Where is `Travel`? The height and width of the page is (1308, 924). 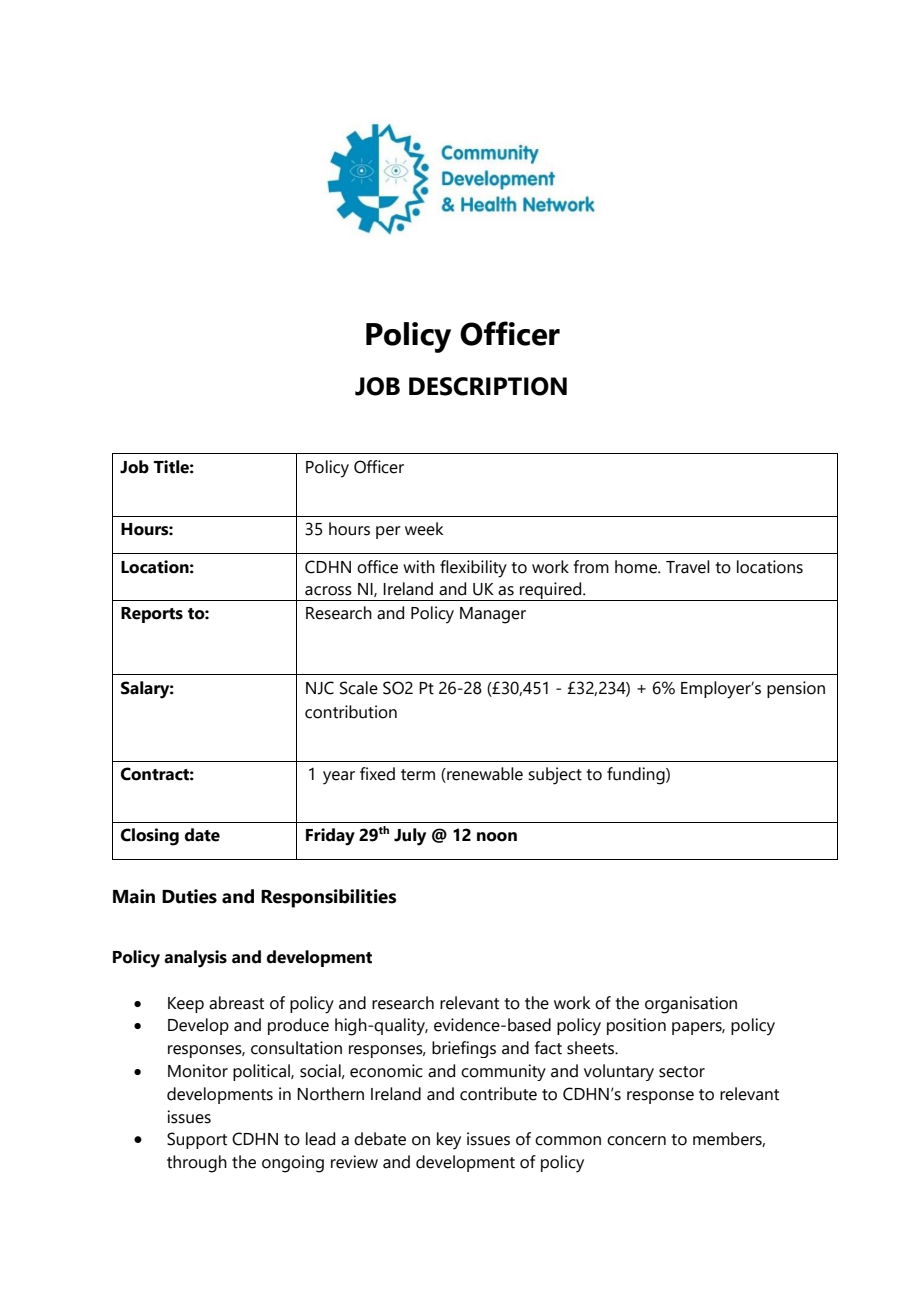
Travel is located at coordinates (688, 567).
